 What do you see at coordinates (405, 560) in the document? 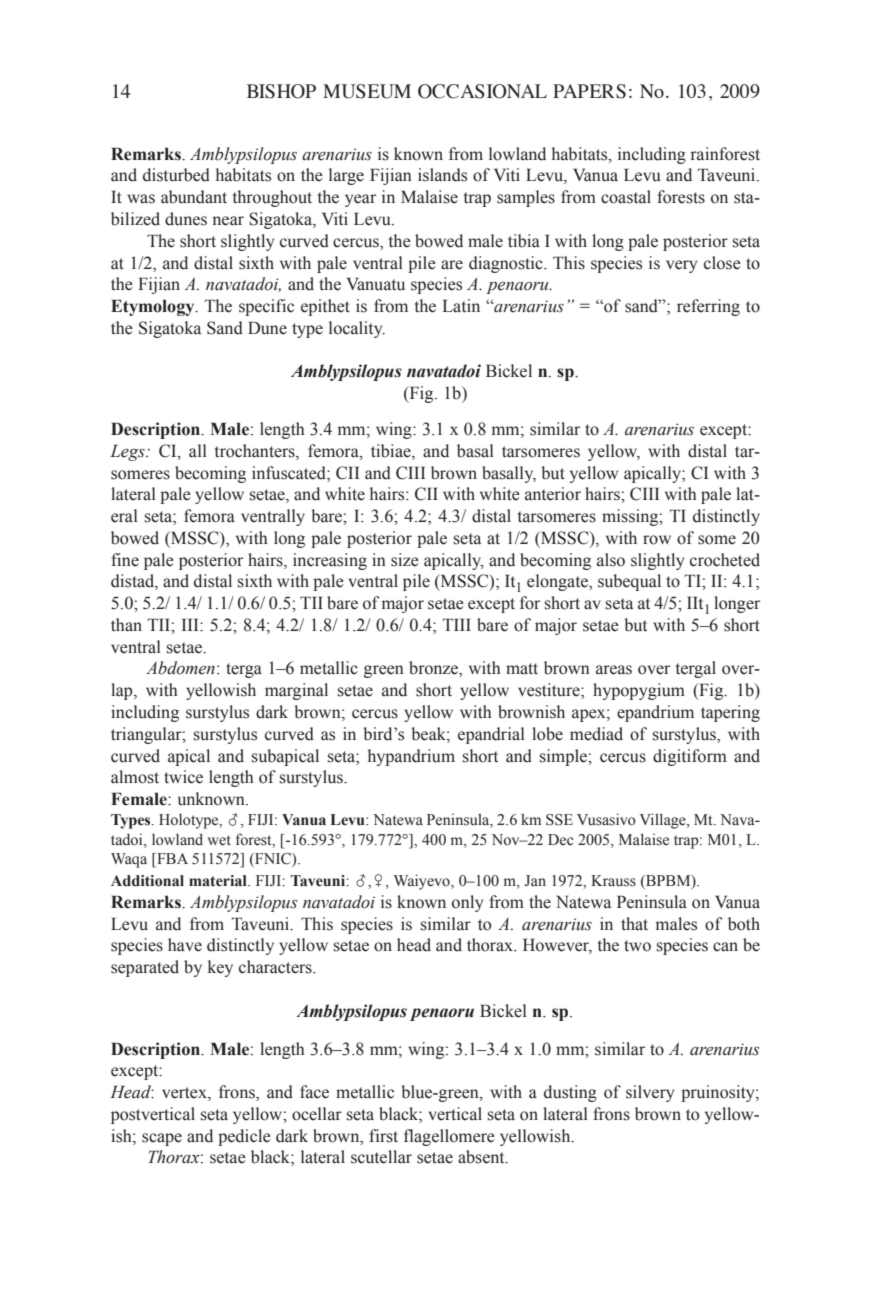
I see `size` at bounding box center [405, 560].
